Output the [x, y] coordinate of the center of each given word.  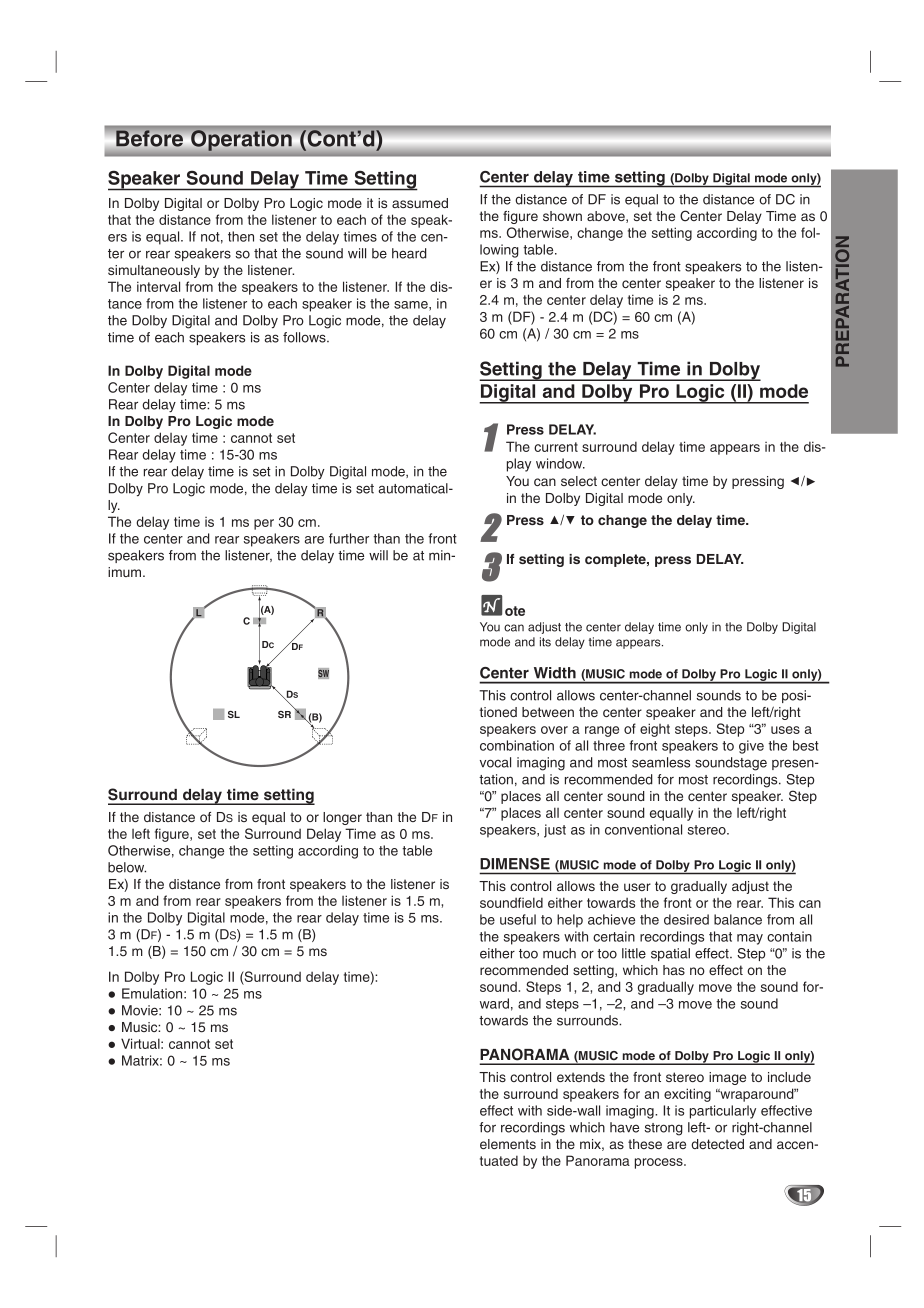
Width [555, 673]
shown [562, 216]
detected [717, 1144]
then [241, 236]
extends [581, 1077]
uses [785, 730]
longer [342, 818]
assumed [420, 203]
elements [508, 1144]
